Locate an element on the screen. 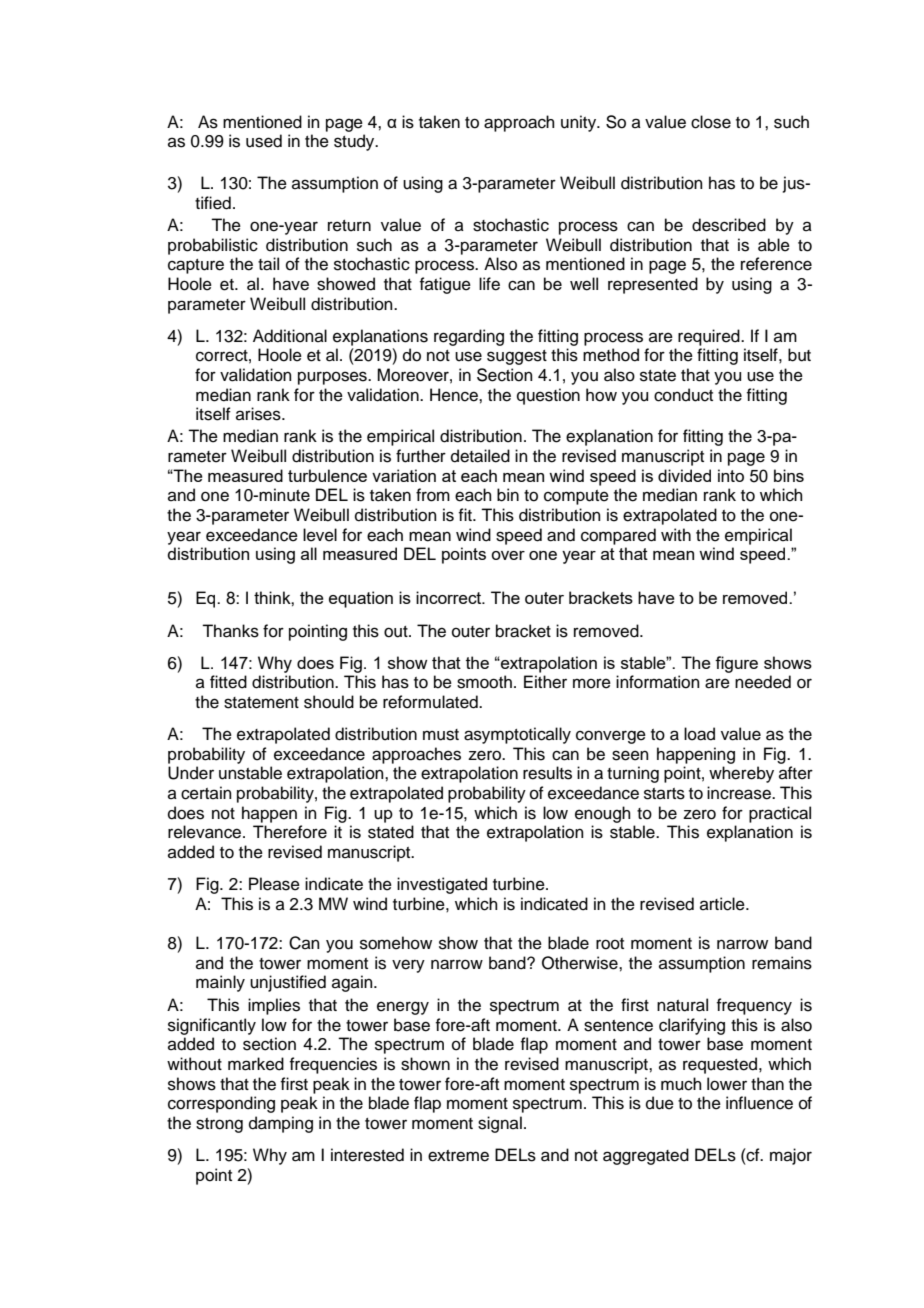 The width and height of the screenshot is (924, 1308). signal is located at coordinates (500, 1124).
